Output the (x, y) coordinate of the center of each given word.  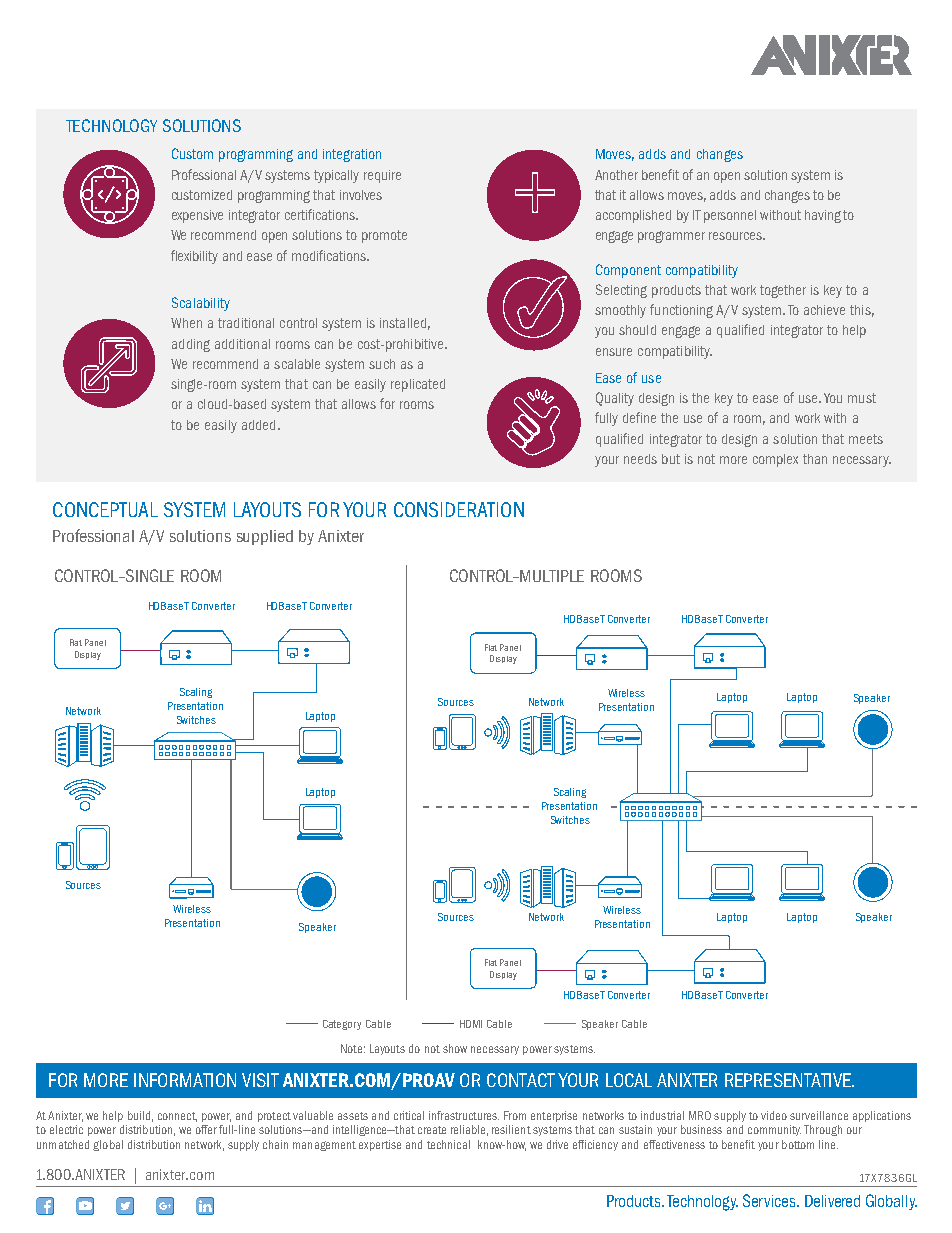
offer (206, 1129)
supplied (265, 537)
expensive (197, 216)
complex (775, 460)
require (382, 176)
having (823, 216)
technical (448, 1144)
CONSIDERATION (459, 509)
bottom (798, 1144)
